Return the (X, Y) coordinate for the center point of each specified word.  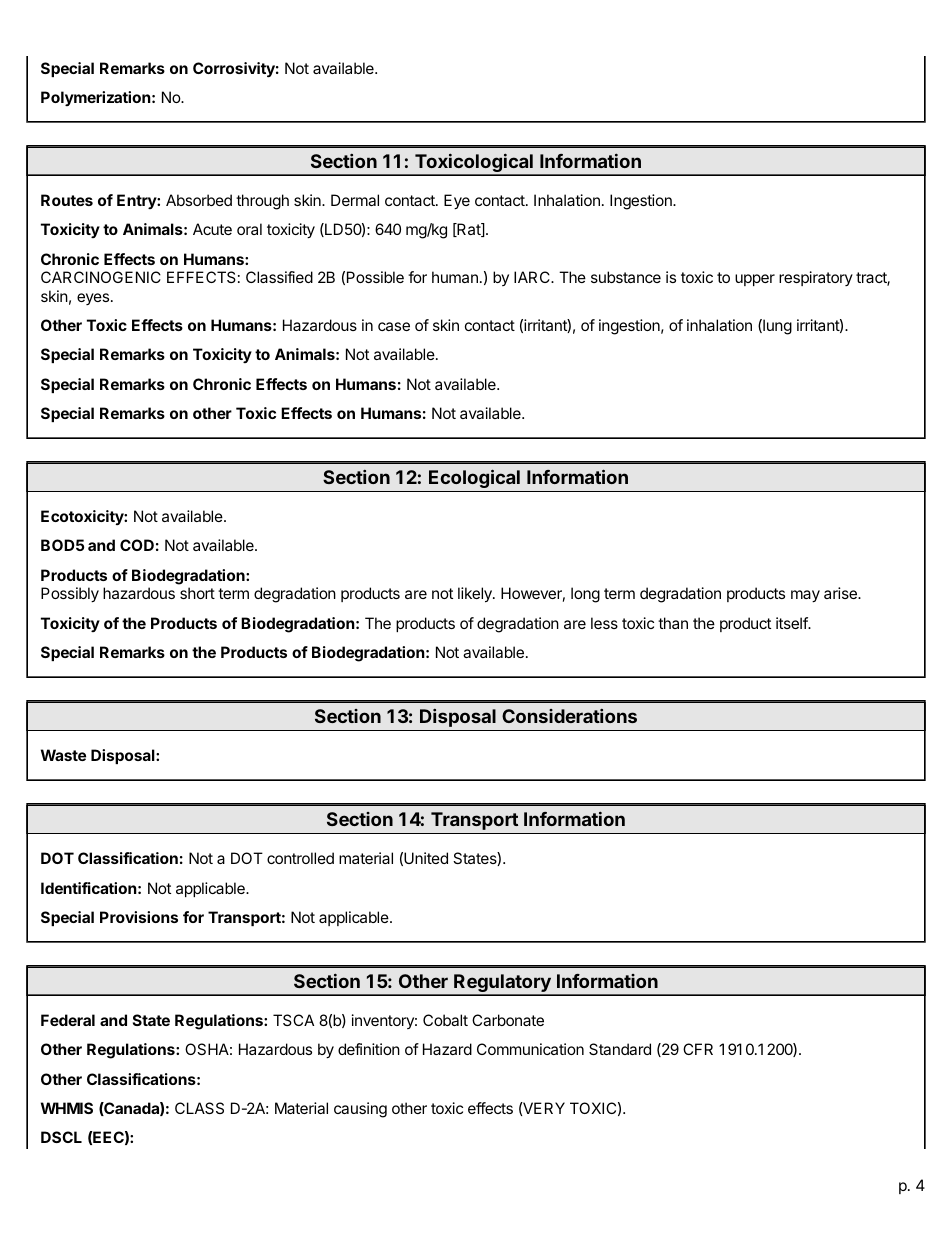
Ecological (474, 478)
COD (137, 545)
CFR (698, 1049)
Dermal (355, 200)
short (197, 593)
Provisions (139, 917)
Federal (68, 1020)
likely (476, 595)
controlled (300, 858)
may (805, 596)
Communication (530, 1049)
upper (755, 280)
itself (792, 623)
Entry (137, 201)
